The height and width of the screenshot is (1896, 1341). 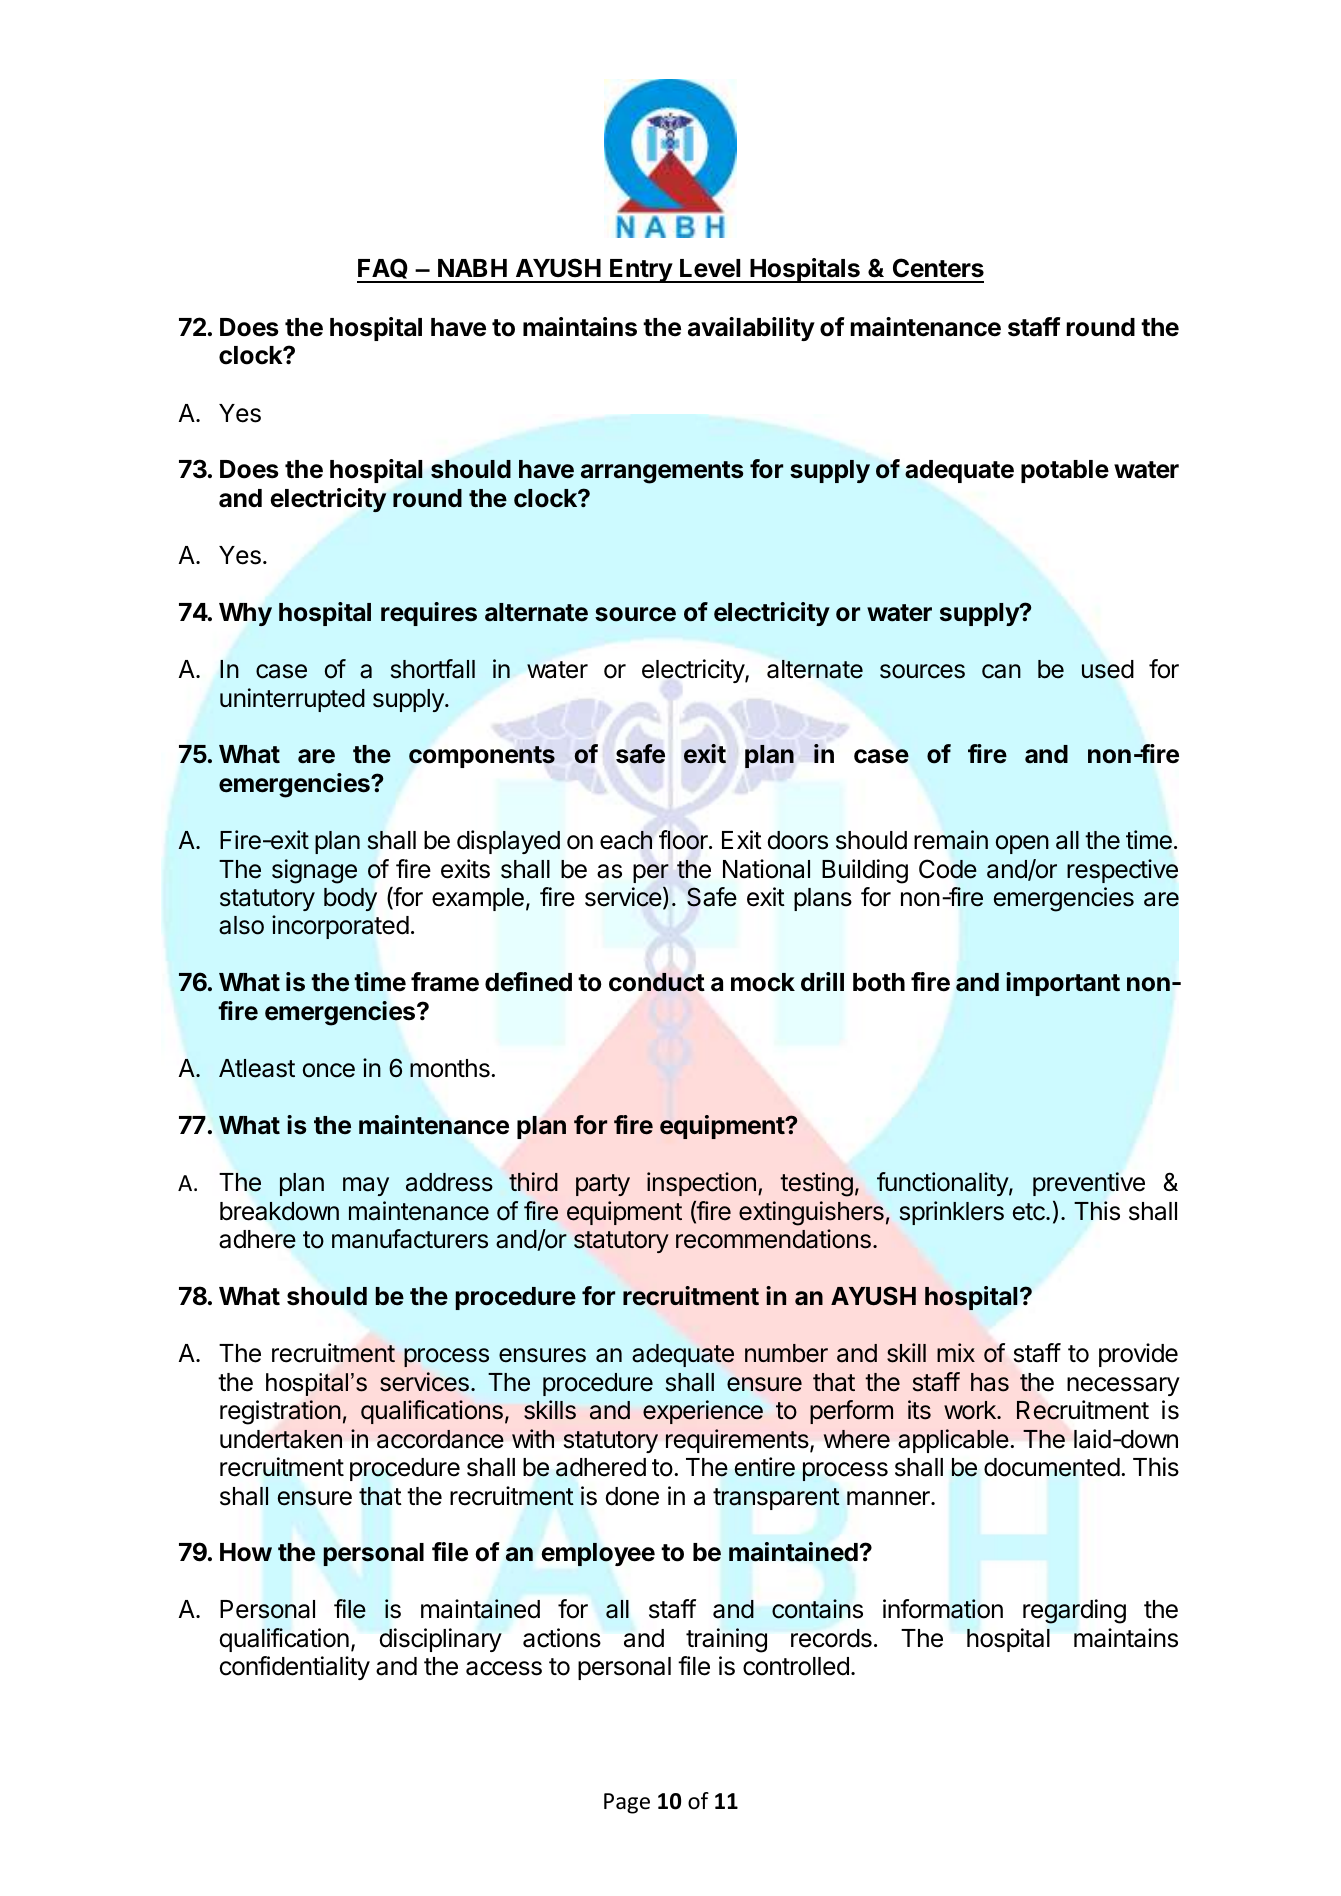 What do you see at coordinates (751, 329) in the screenshot?
I see `availability` at bounding box center [751, 329].
